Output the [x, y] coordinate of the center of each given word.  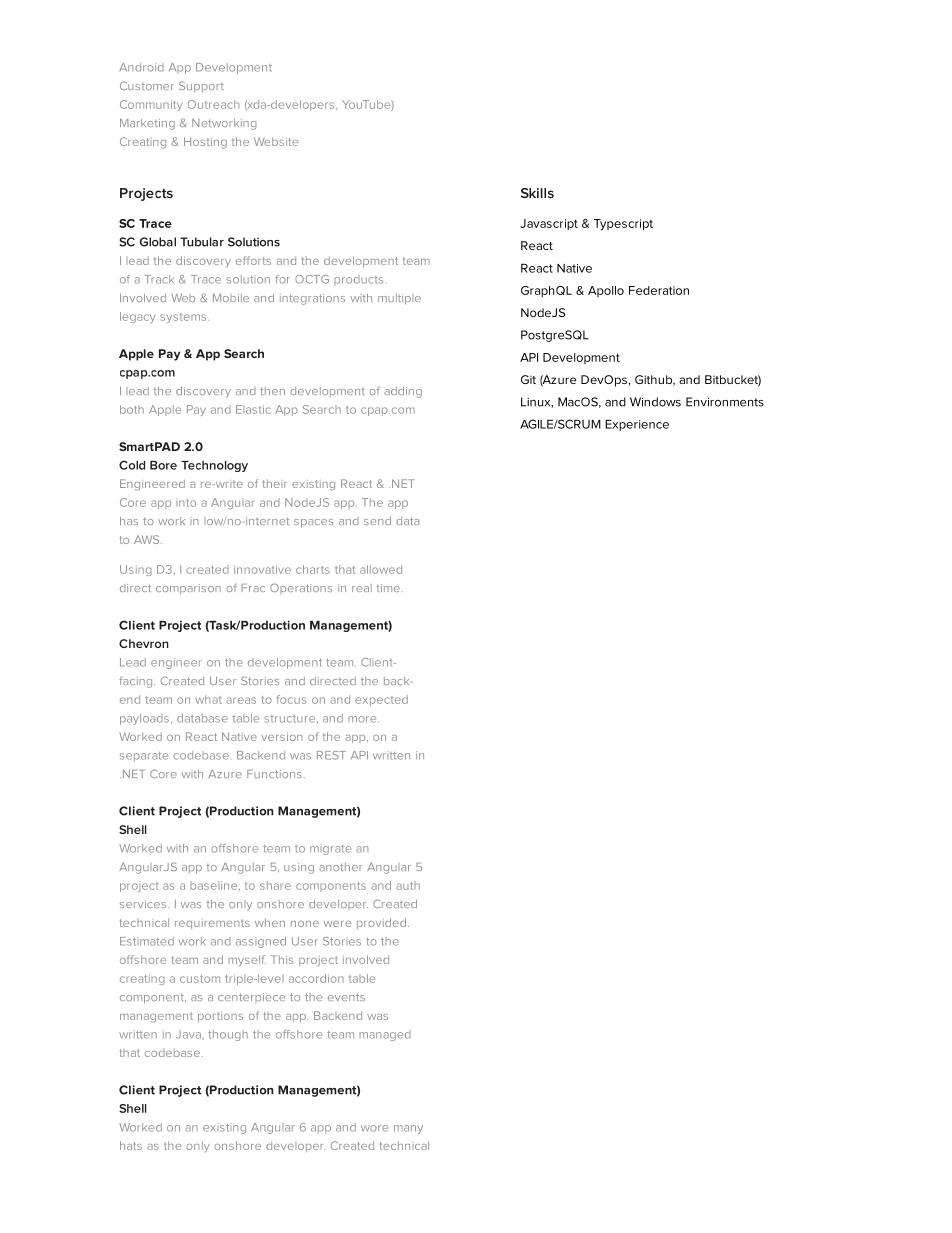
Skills [537, 193]
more [363, 719]
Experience [637, 425]
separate [144, 757]
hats [131, 1145]
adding [403, 392]
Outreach [213, 104]
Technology [214, 466]
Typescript [623, 225]
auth [408, 885]
